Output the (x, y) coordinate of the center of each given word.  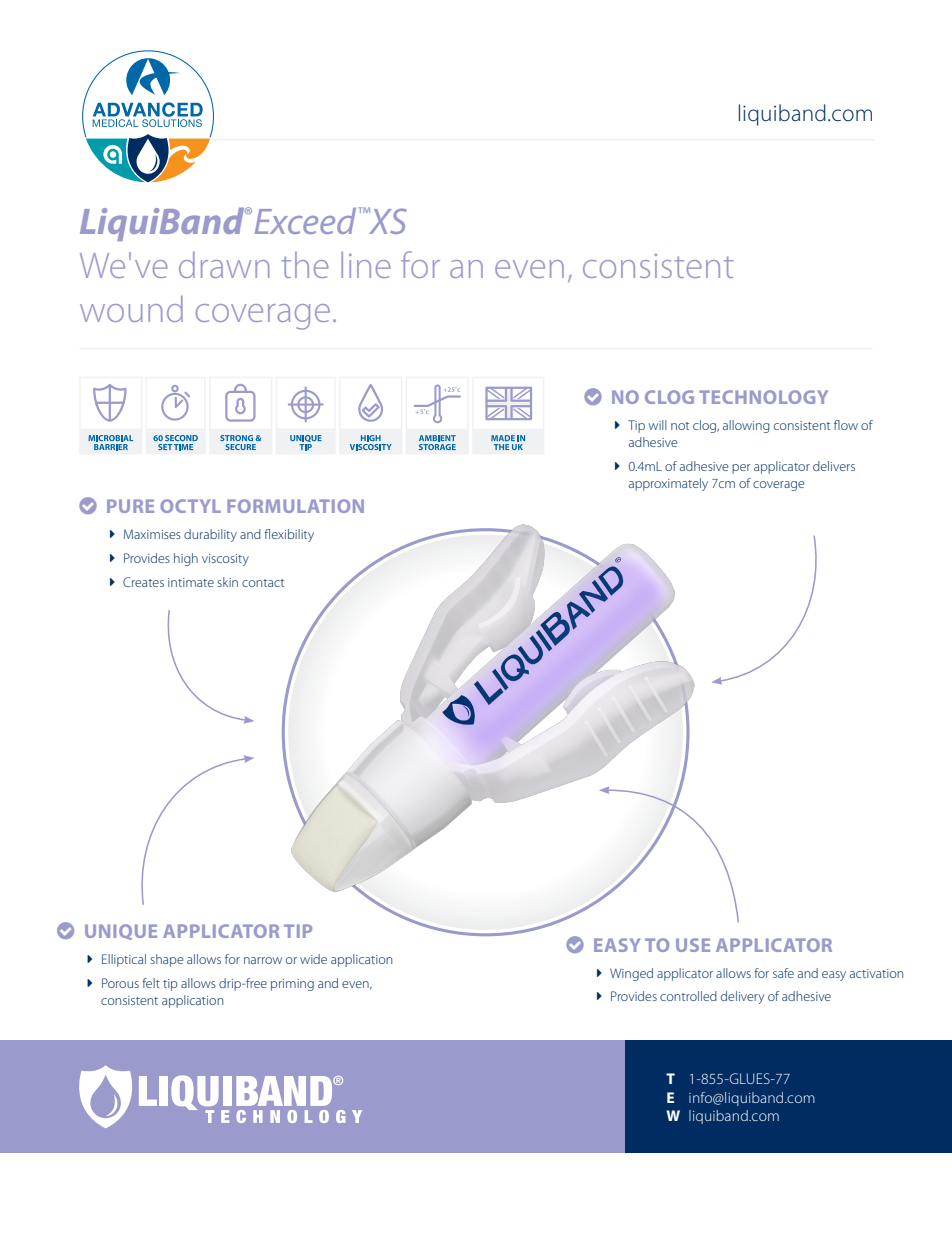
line (366, 265)
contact (263, 583)
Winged (631, 974)
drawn (224, 265)
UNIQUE (121, 932)
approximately (668, 484)
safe (783, 973)
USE (693, 945)
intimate (191, 582)
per (741, 469)
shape (167, 960)
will (658, 425)
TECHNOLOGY (763, 397)
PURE (130, 506)
